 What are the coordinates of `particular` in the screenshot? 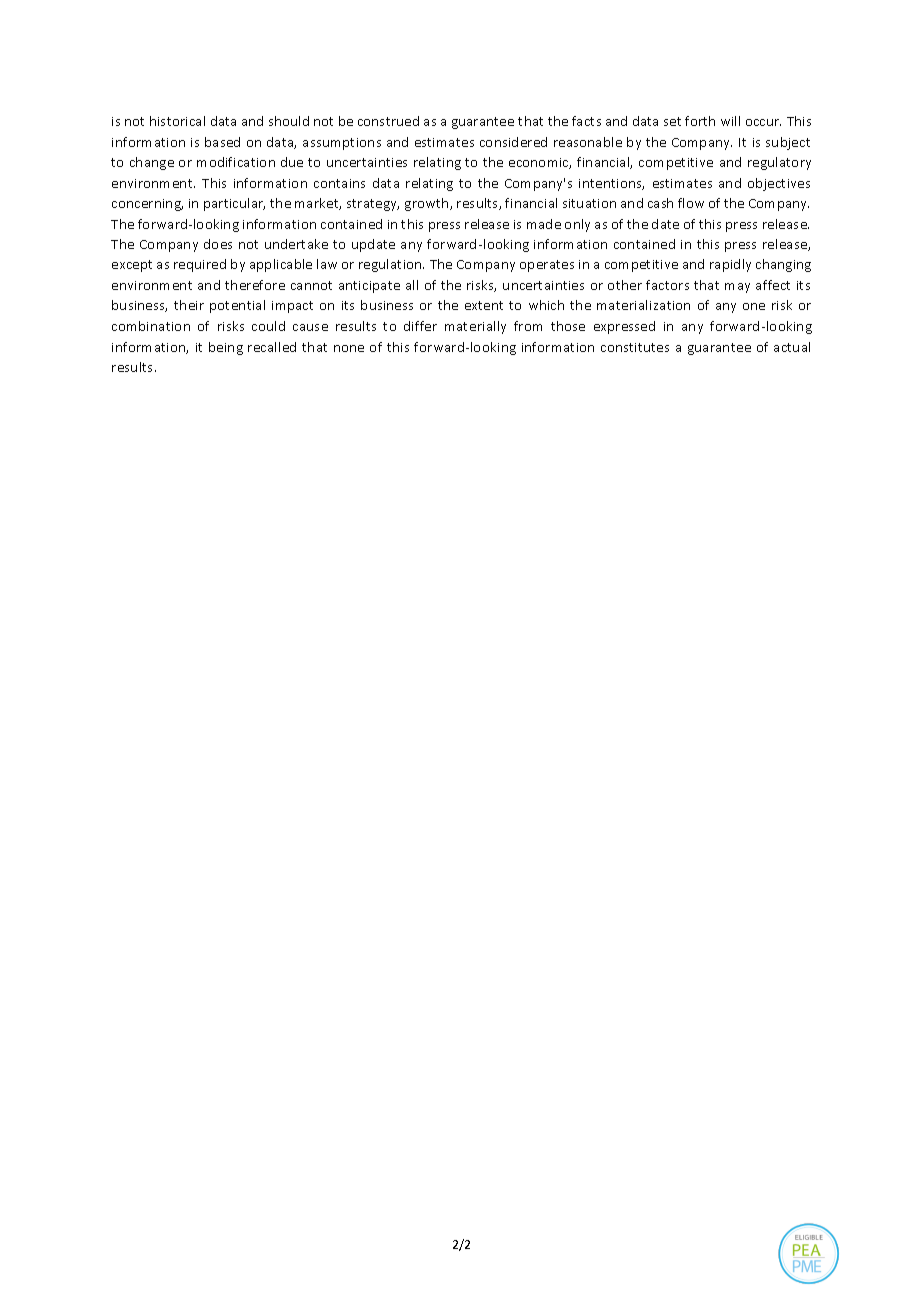 It's located at (234, 204).
